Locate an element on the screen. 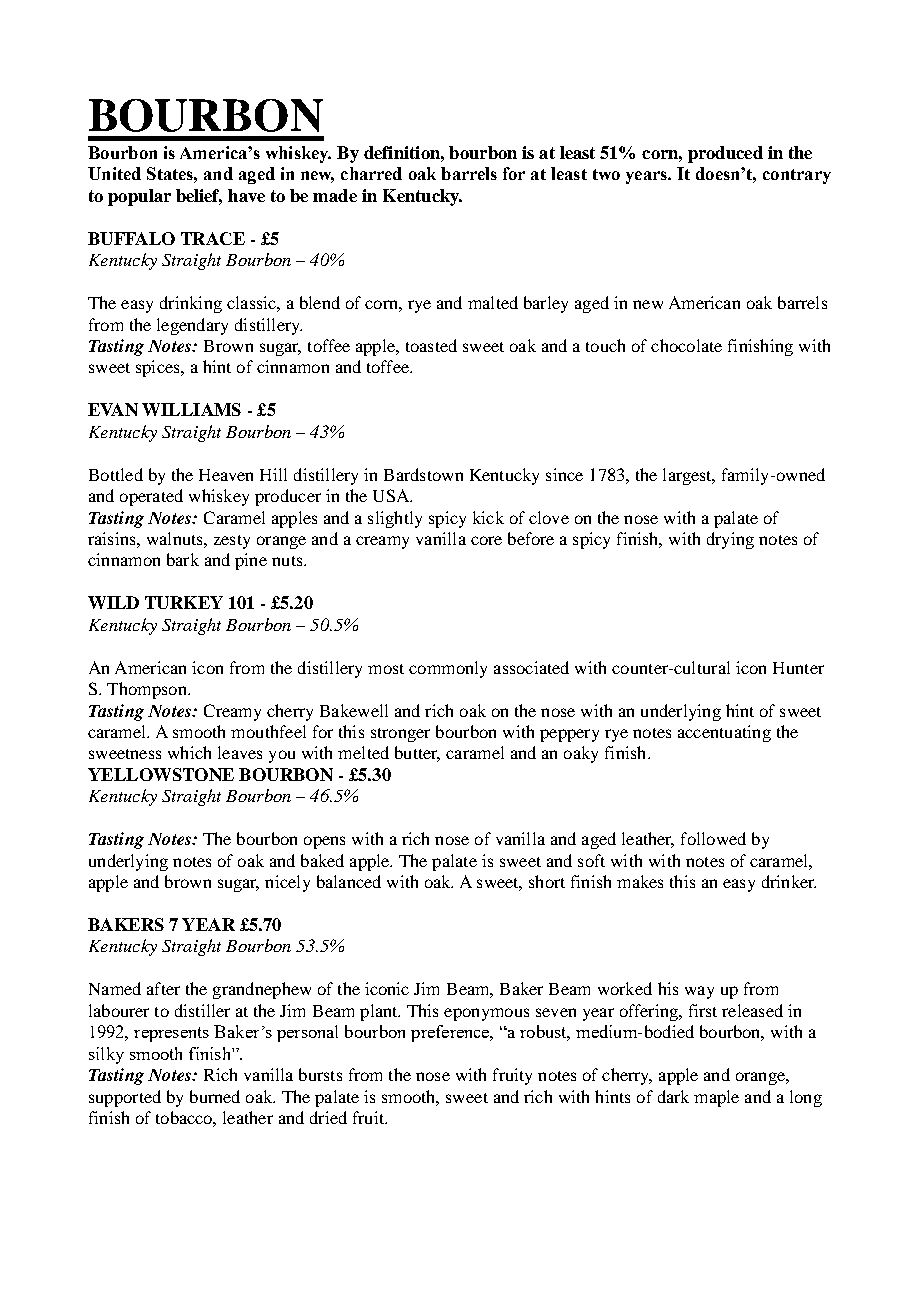  kick is located at coordinates (488, 517).
